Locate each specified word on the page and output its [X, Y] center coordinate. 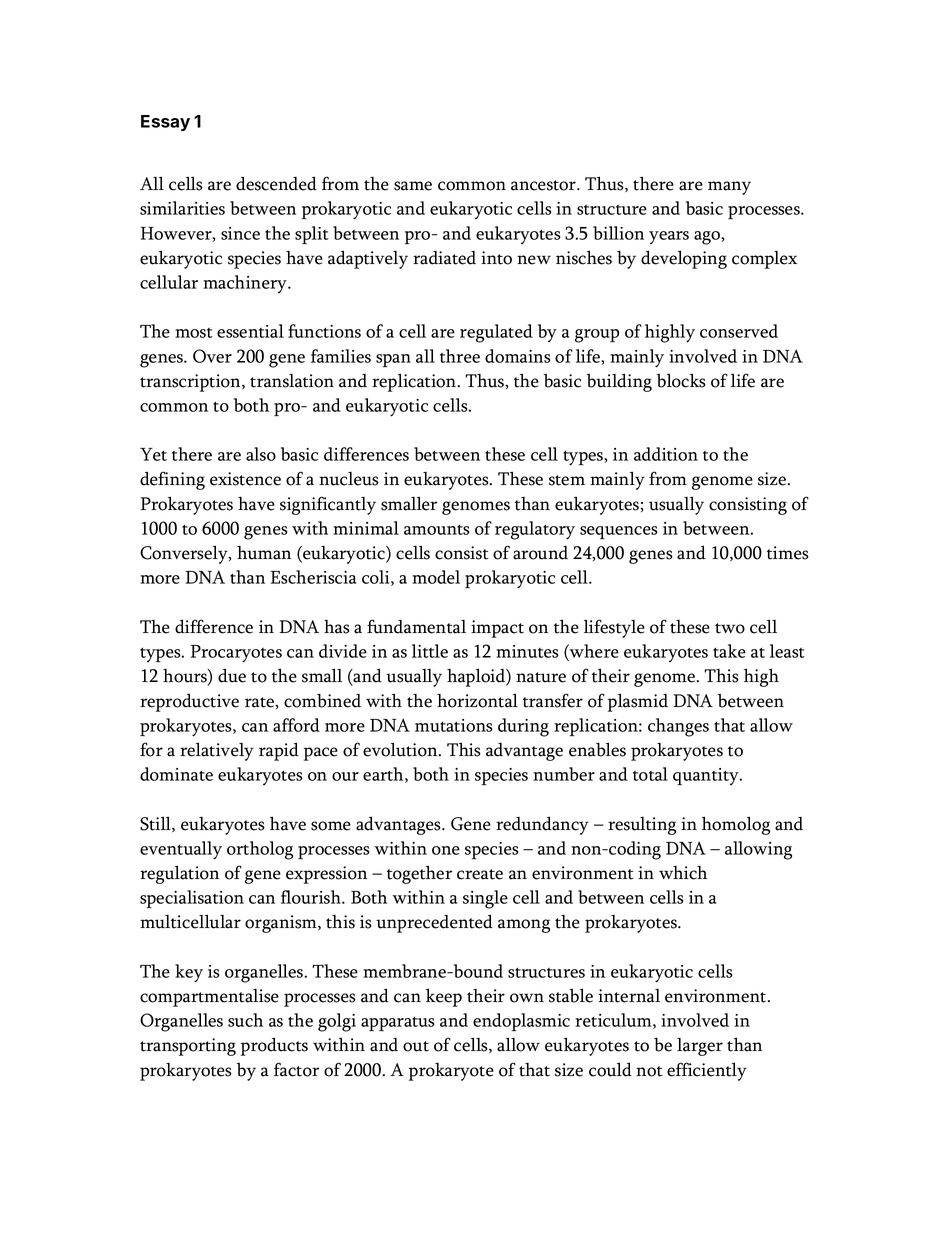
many [729, 188]
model [436, 577]
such [245, 1020]
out [416, 1046]
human [264, 553]
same [413, 186]
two [730, 628]
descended [276, 183]
